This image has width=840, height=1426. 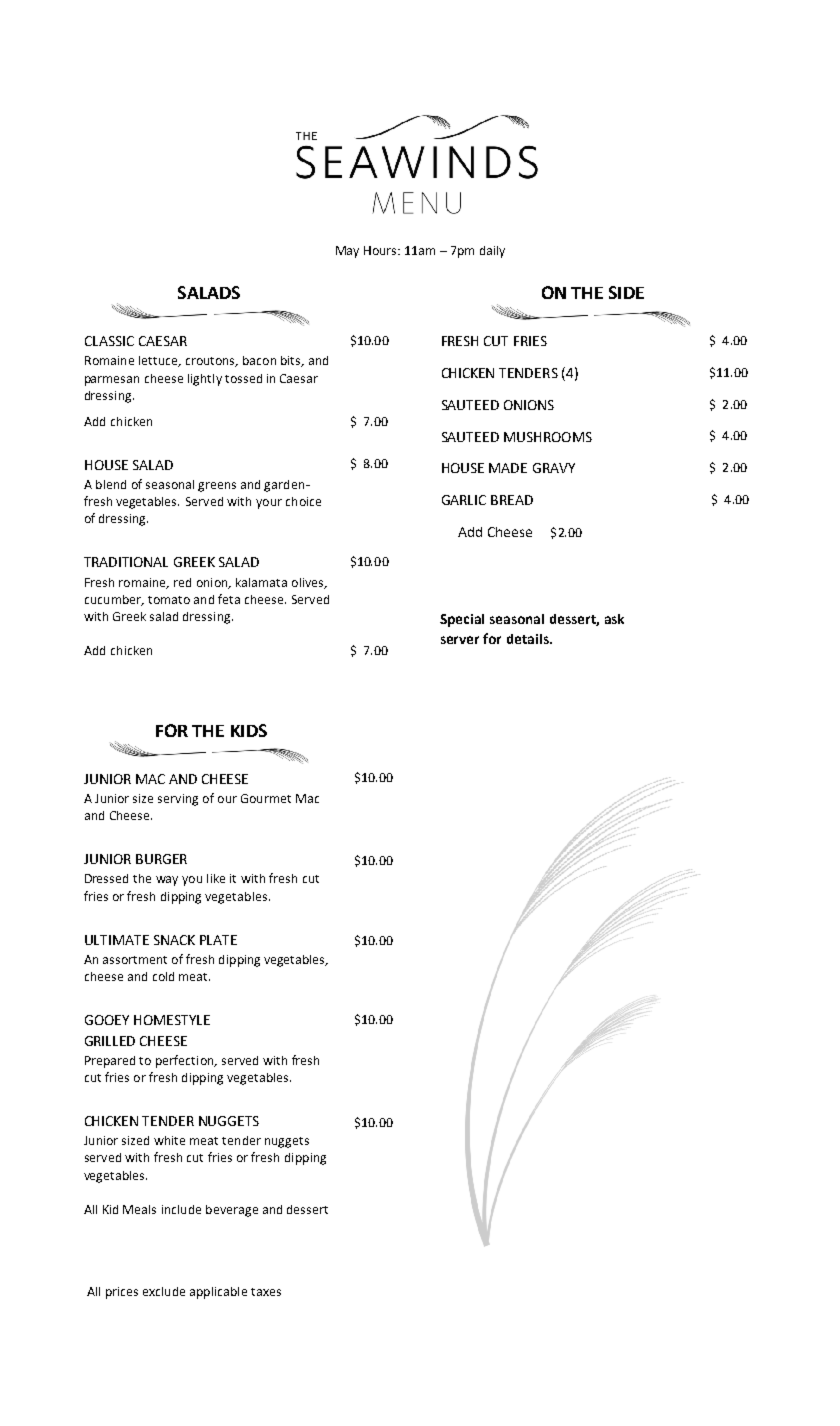 I want to click on exclude, so click(x=164, y=1291).
